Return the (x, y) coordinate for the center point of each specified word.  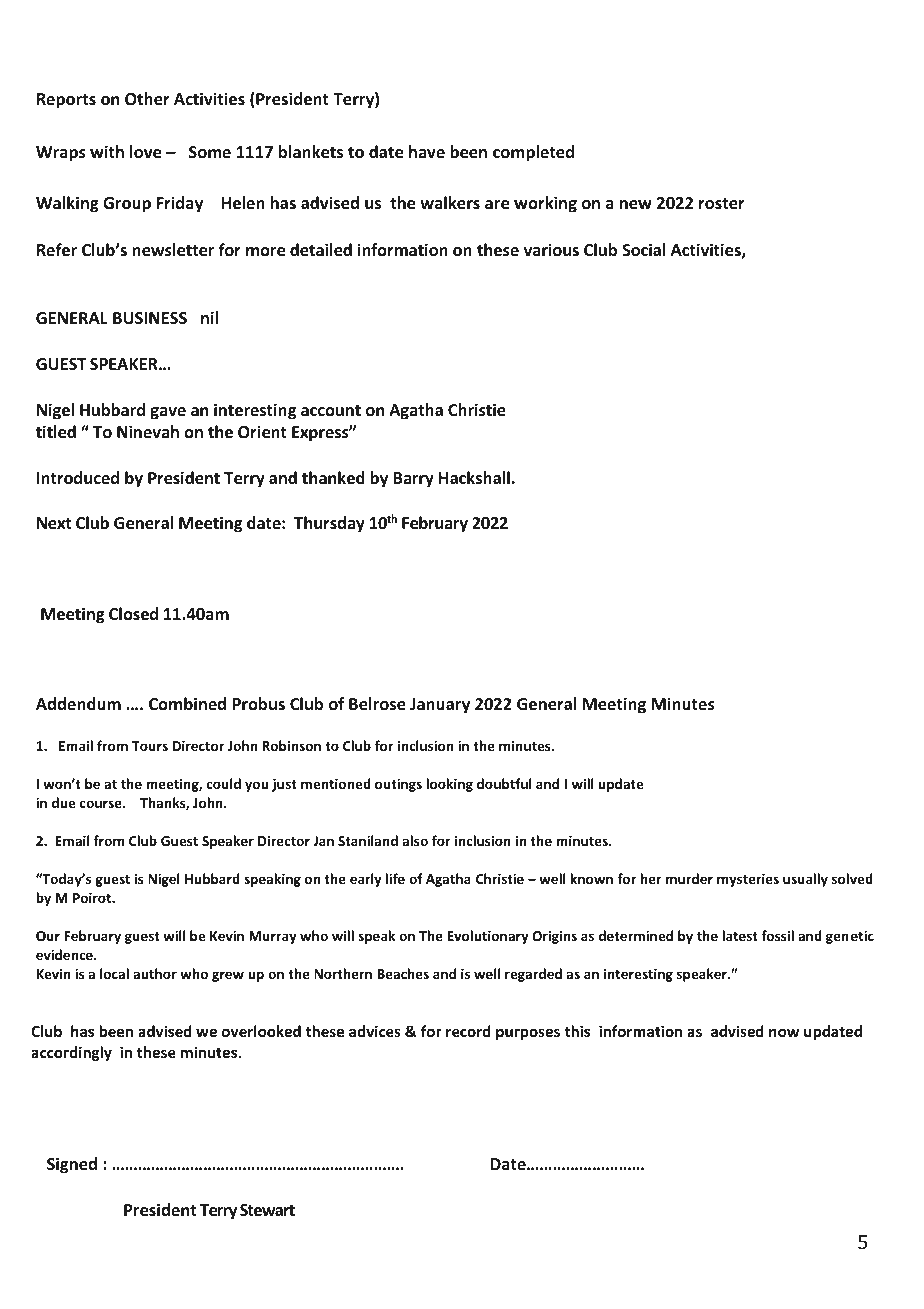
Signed (72, 1165)
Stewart (267, 1210)
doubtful (504, 783)
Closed (133, 614)
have (427, 151)
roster (722, 204)
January (440, 706)
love (145, 152)
